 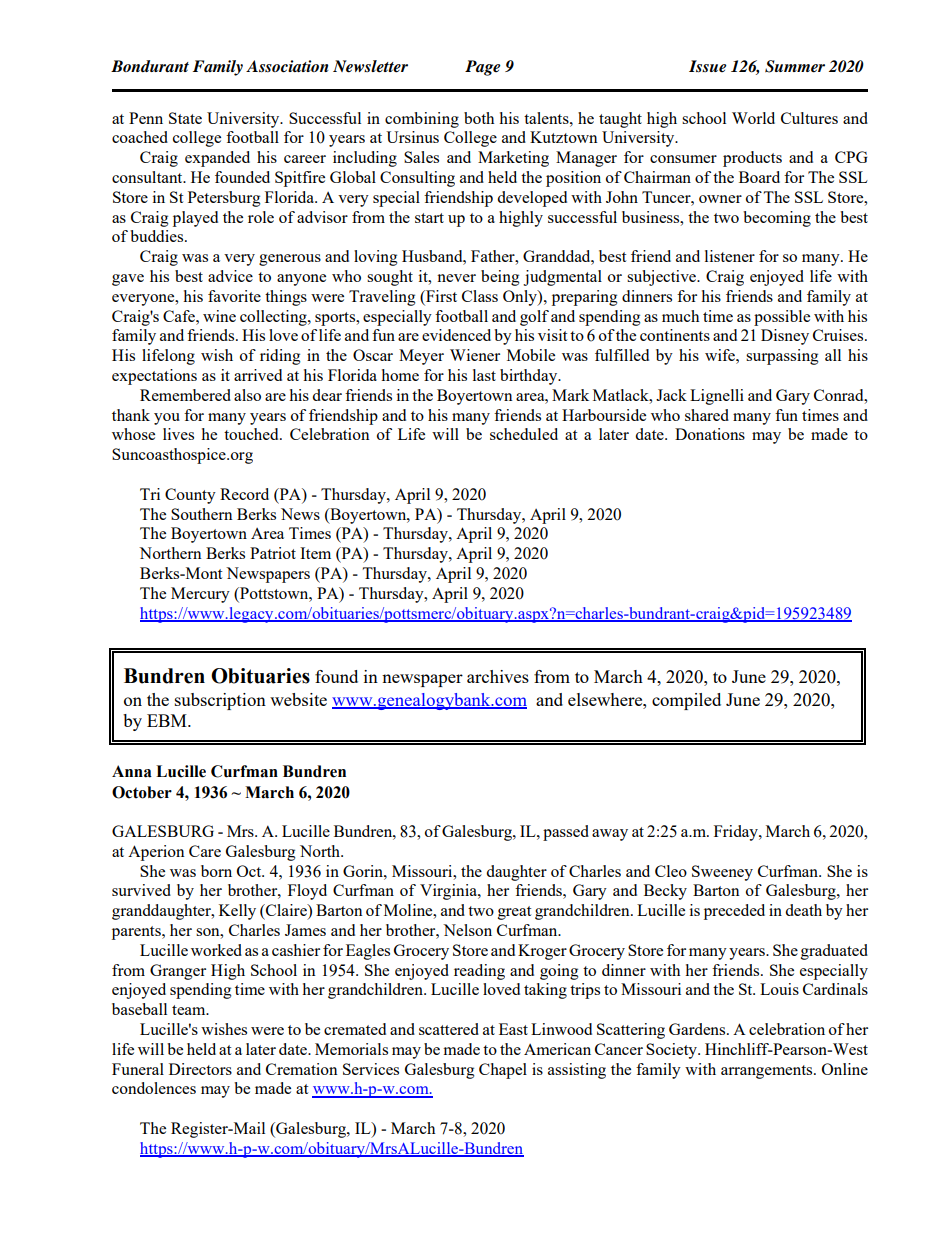 What do you see at coordinates (479, 118) in the screenshot?
I see `both` at bounding box center [479, 118].
